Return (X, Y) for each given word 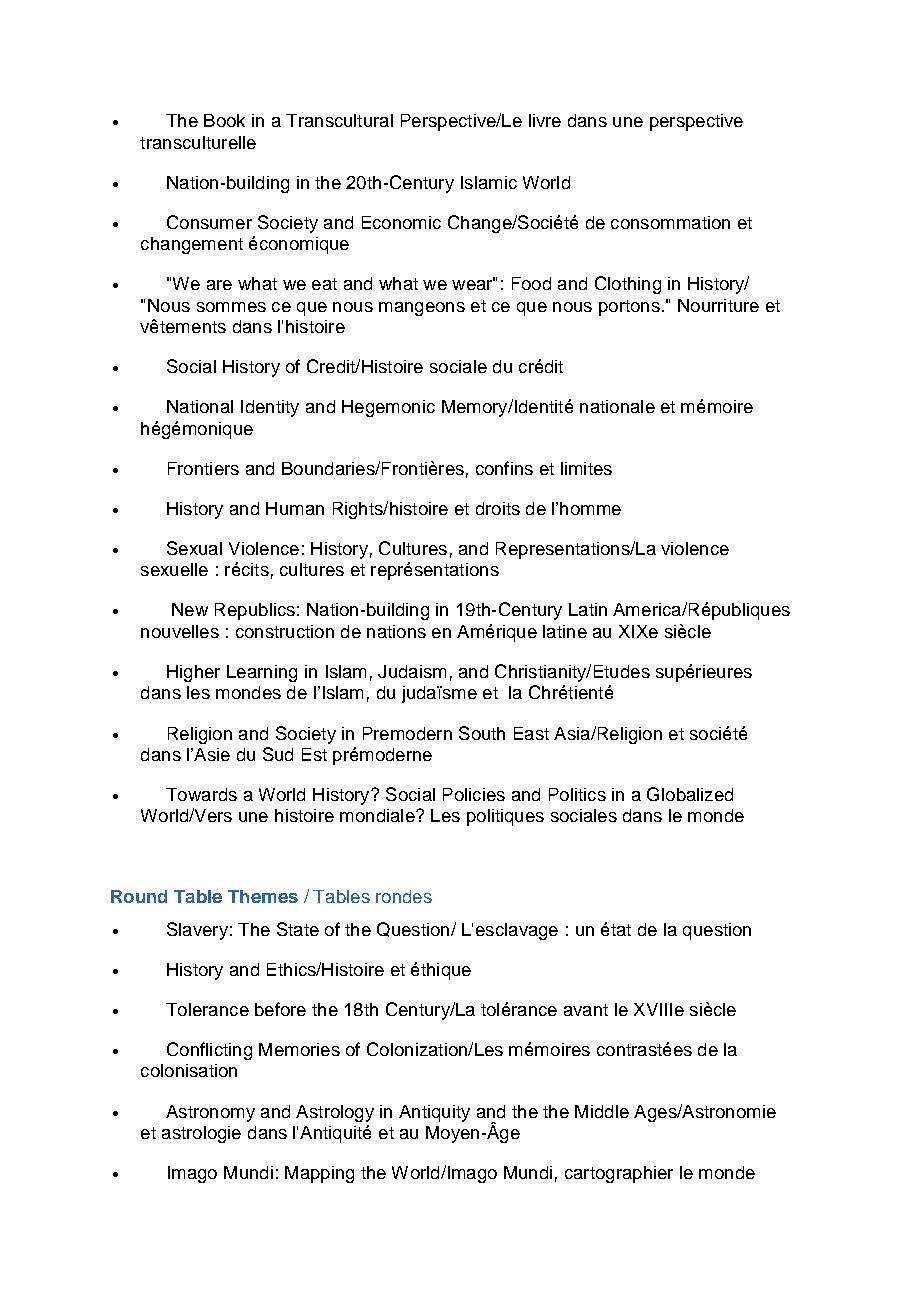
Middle (602, 1111)
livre (545, 120)
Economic (401, 222)
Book (224, 120)
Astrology (335, 1113)
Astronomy (210, 1113)
